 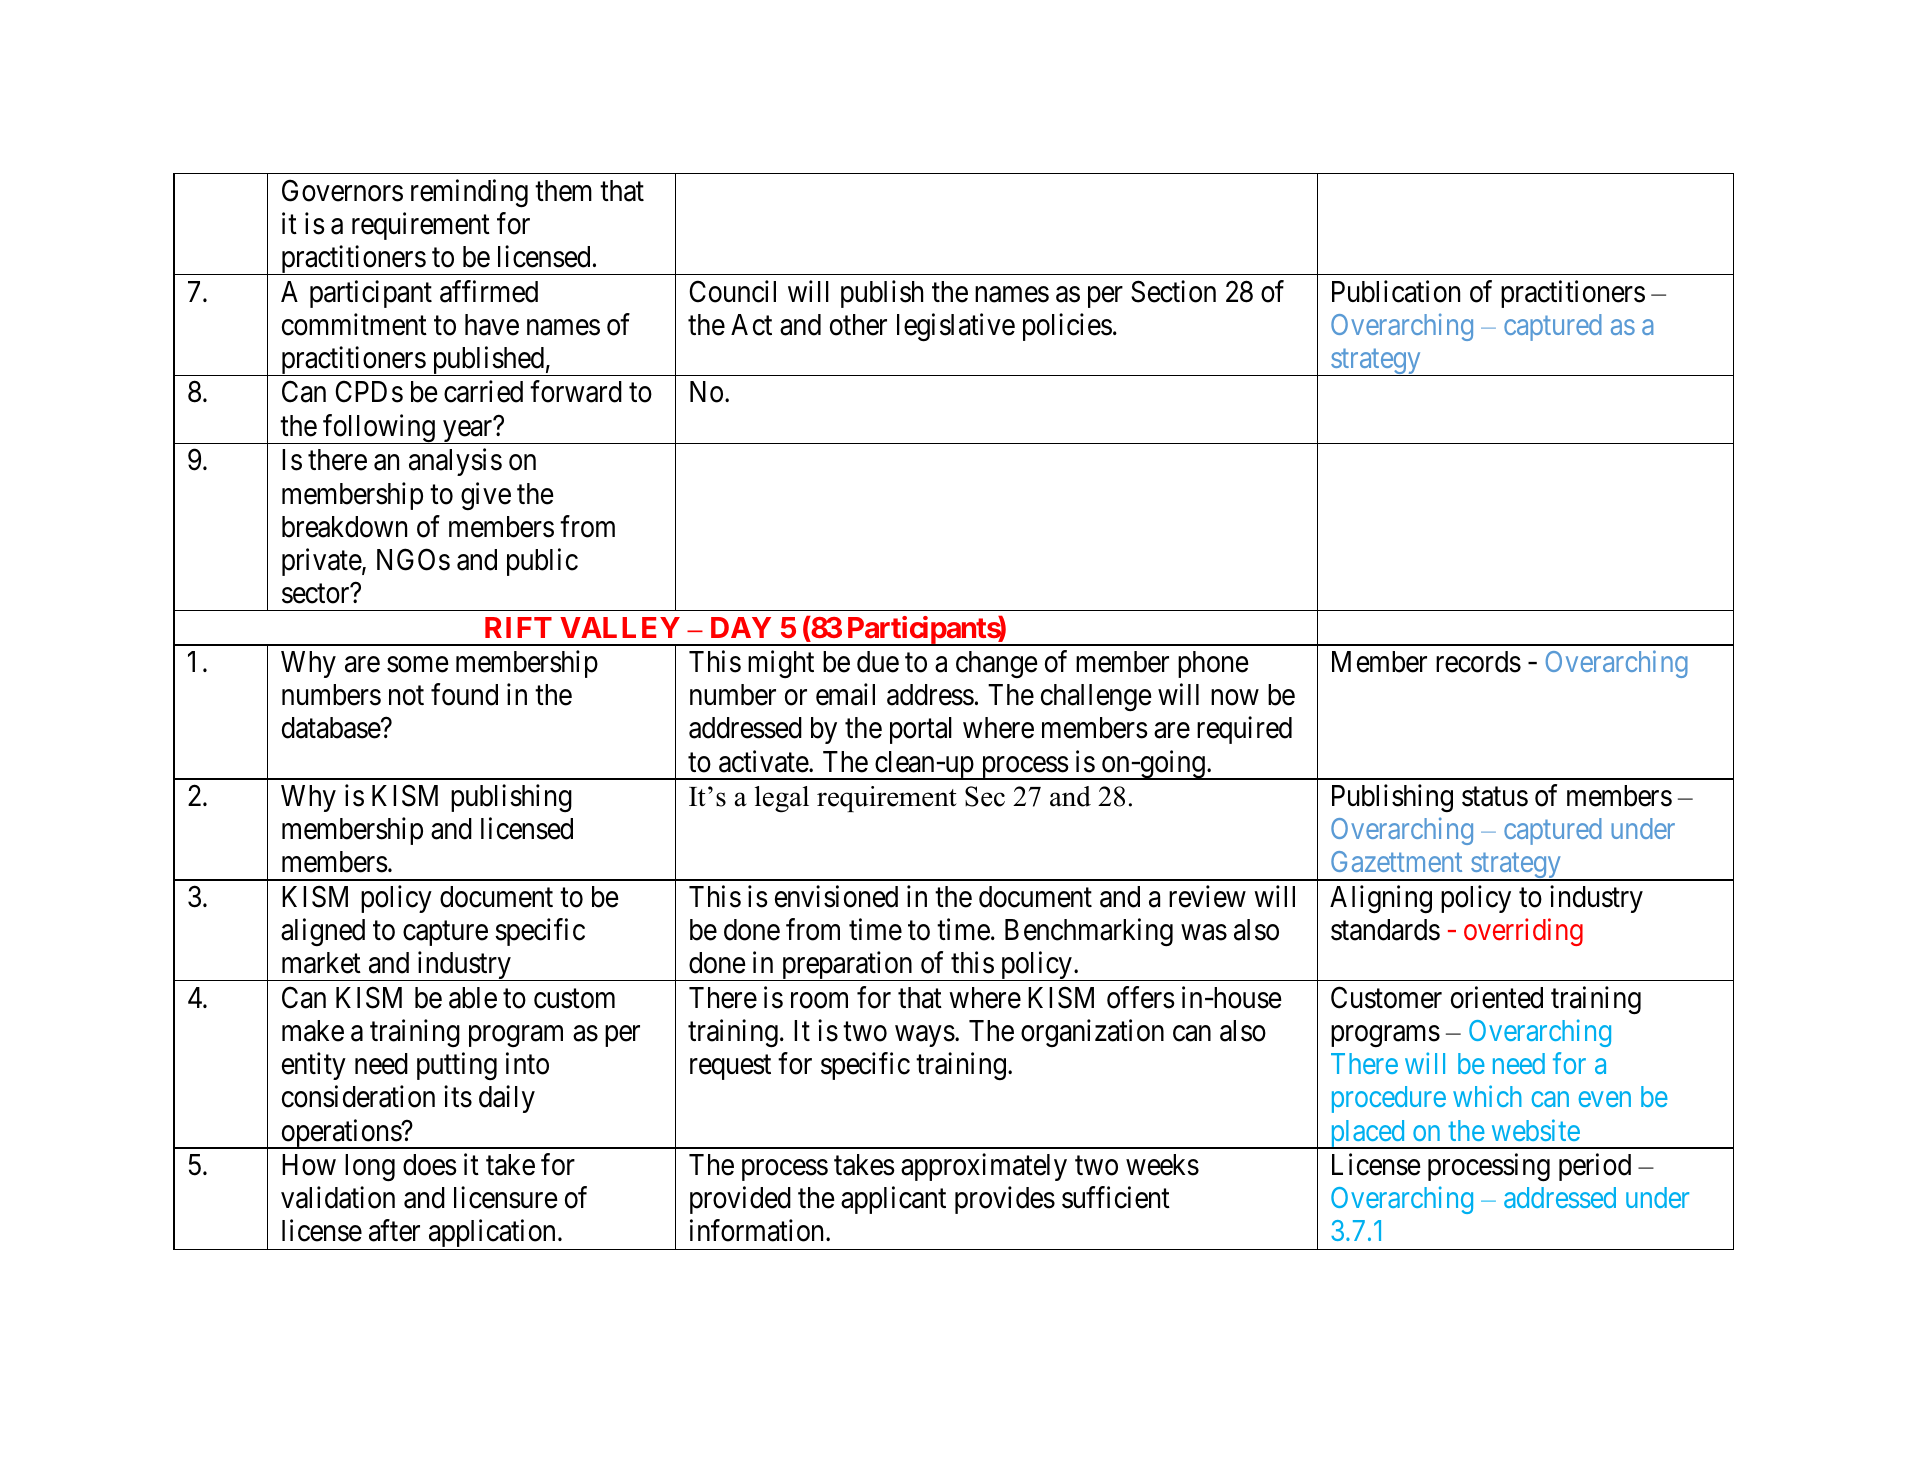 What do you see at coordinates (486, 496) in the document?
I see `give` at bounding box center [486, 496].
